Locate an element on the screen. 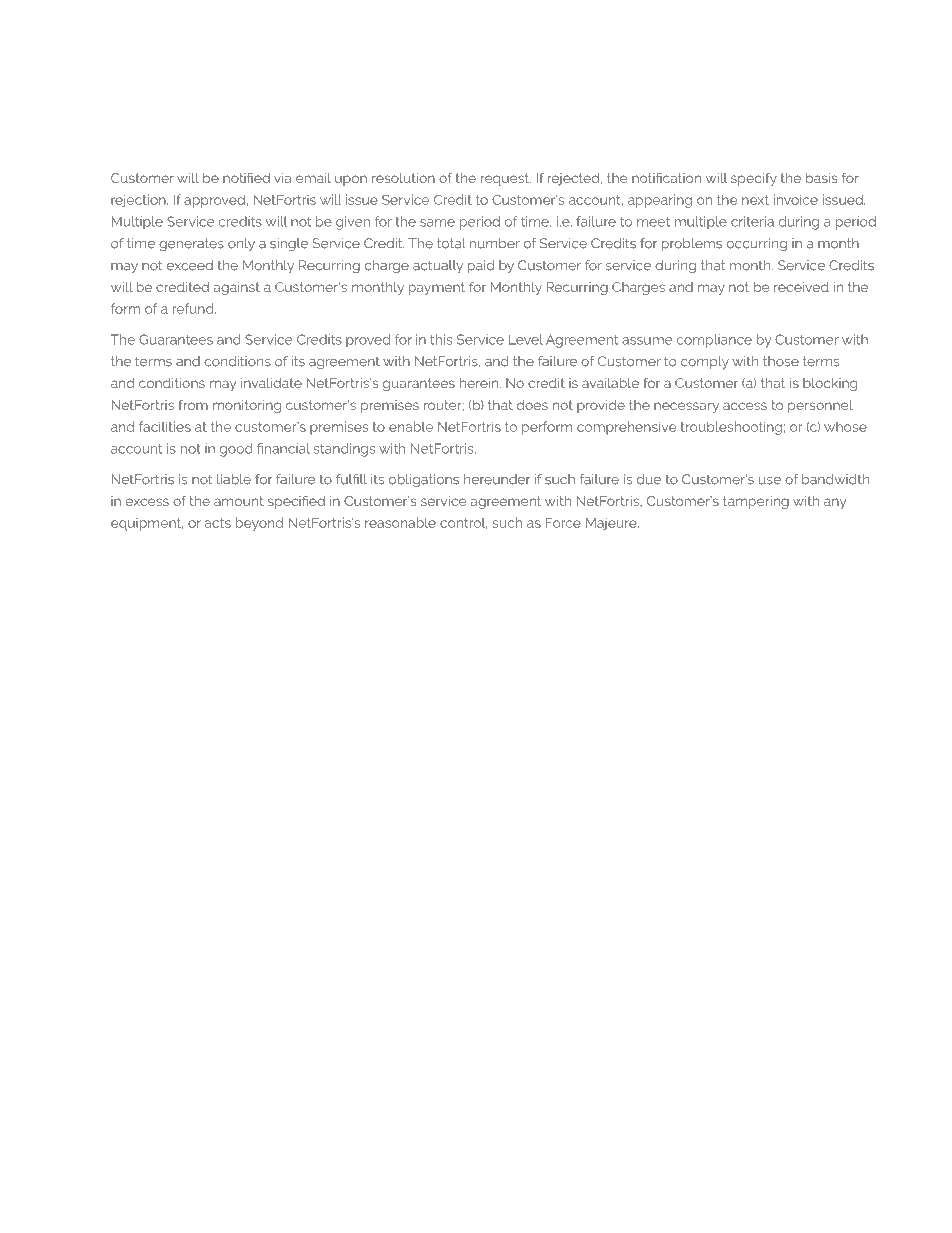 This screenshot has height=1233, width=952. against is located at coordinates (237, 288).
